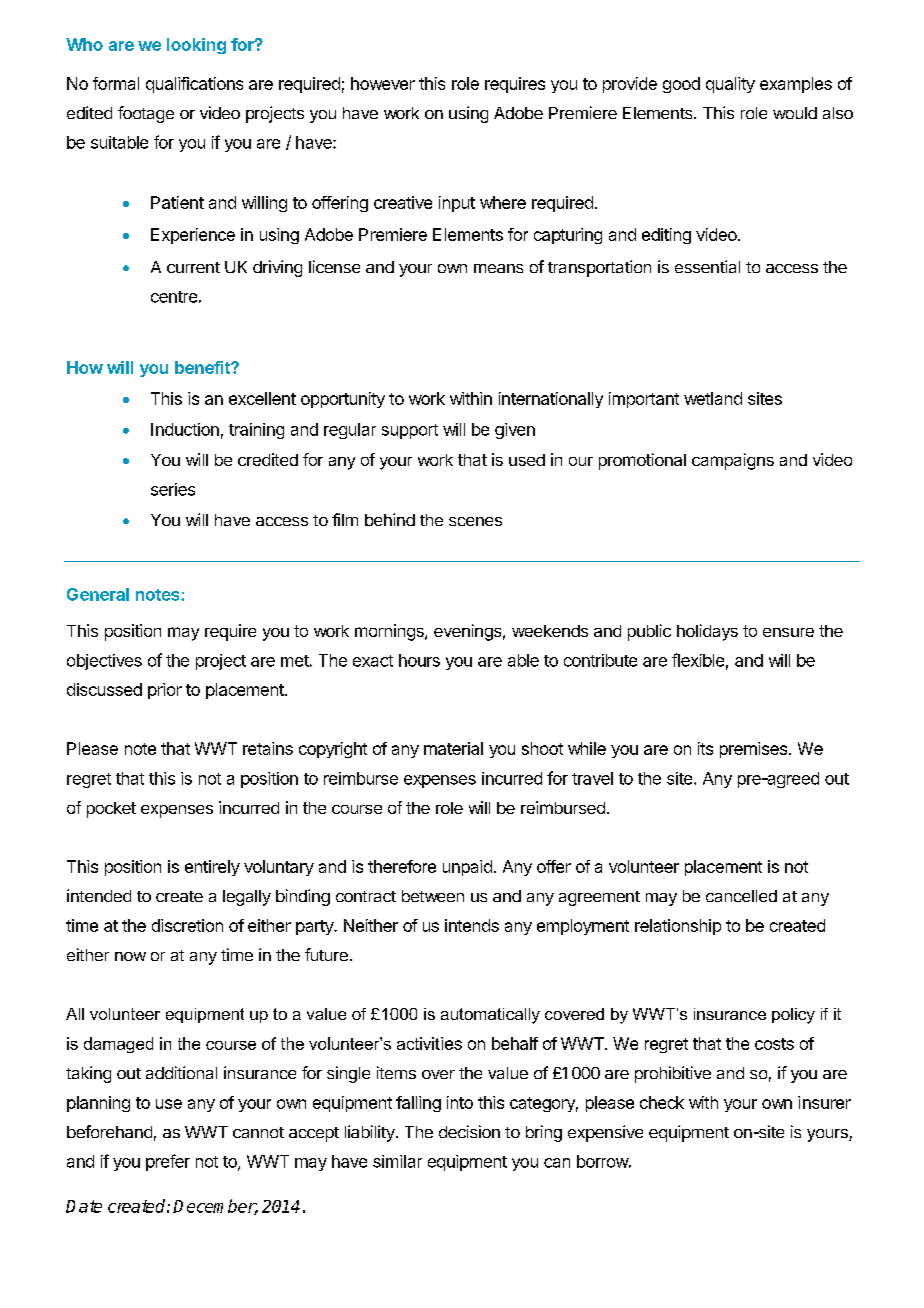  I want to click on prefer, so click(168, 1162).
